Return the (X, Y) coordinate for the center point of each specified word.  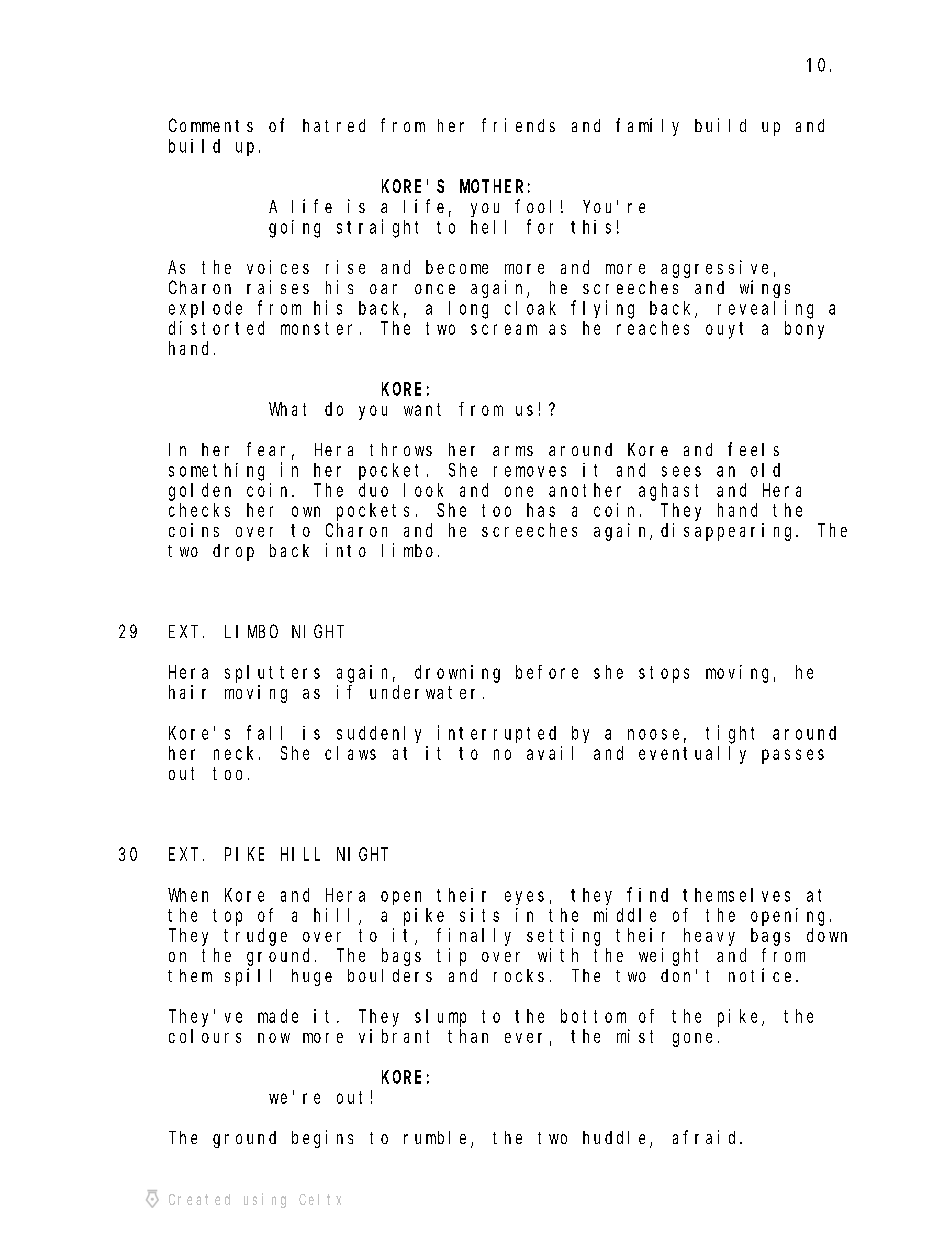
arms (513, 451)
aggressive (714, 269)
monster (316, 328)
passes (793, 756)
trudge (255, 937)
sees (681, 471)
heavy (709, 937)
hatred (334, 125)
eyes (524, 898)
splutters (272, 674)
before (547, 672)
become (457, 267)
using (265, 1200)
